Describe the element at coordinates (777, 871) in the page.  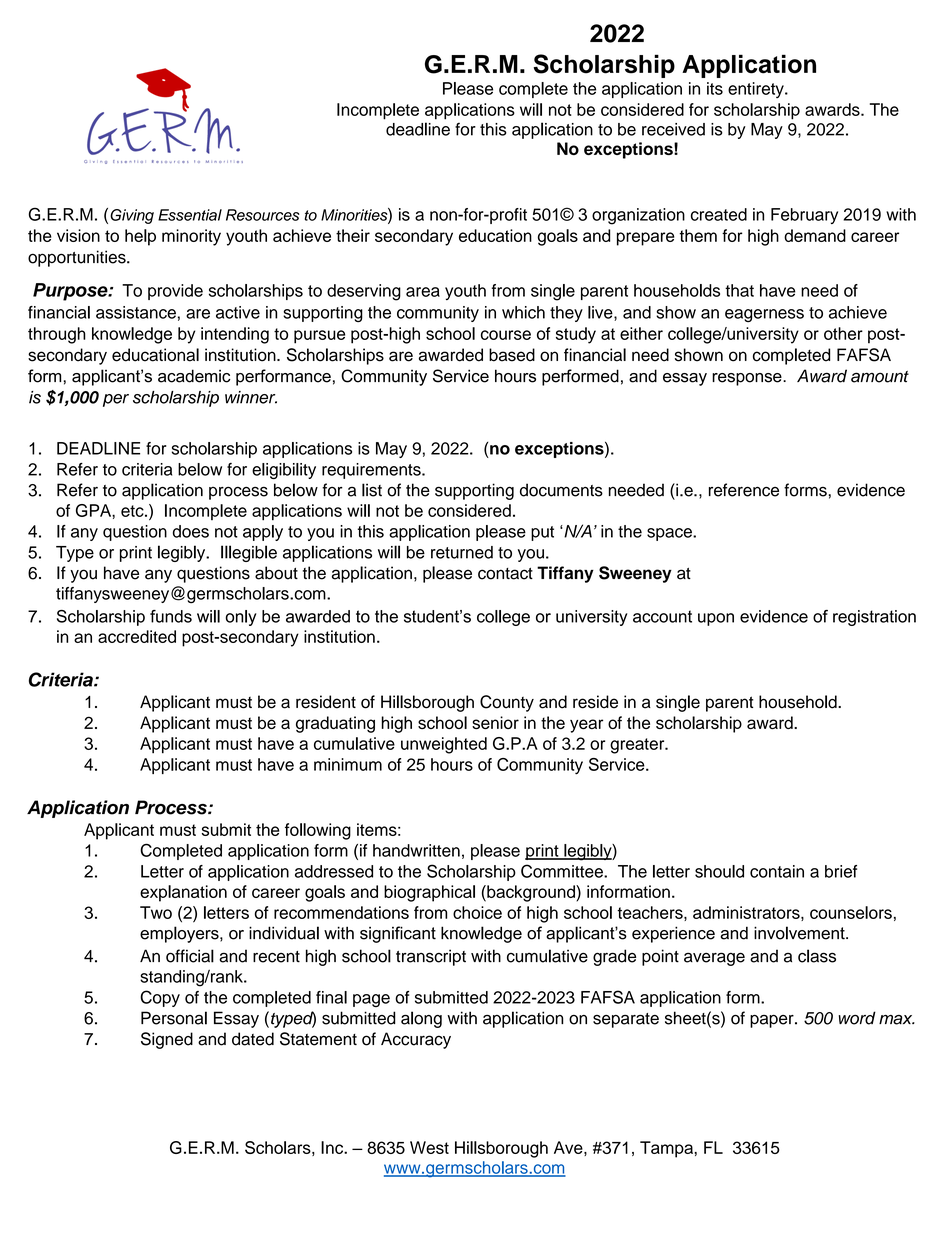
I see `contain` at that location.
